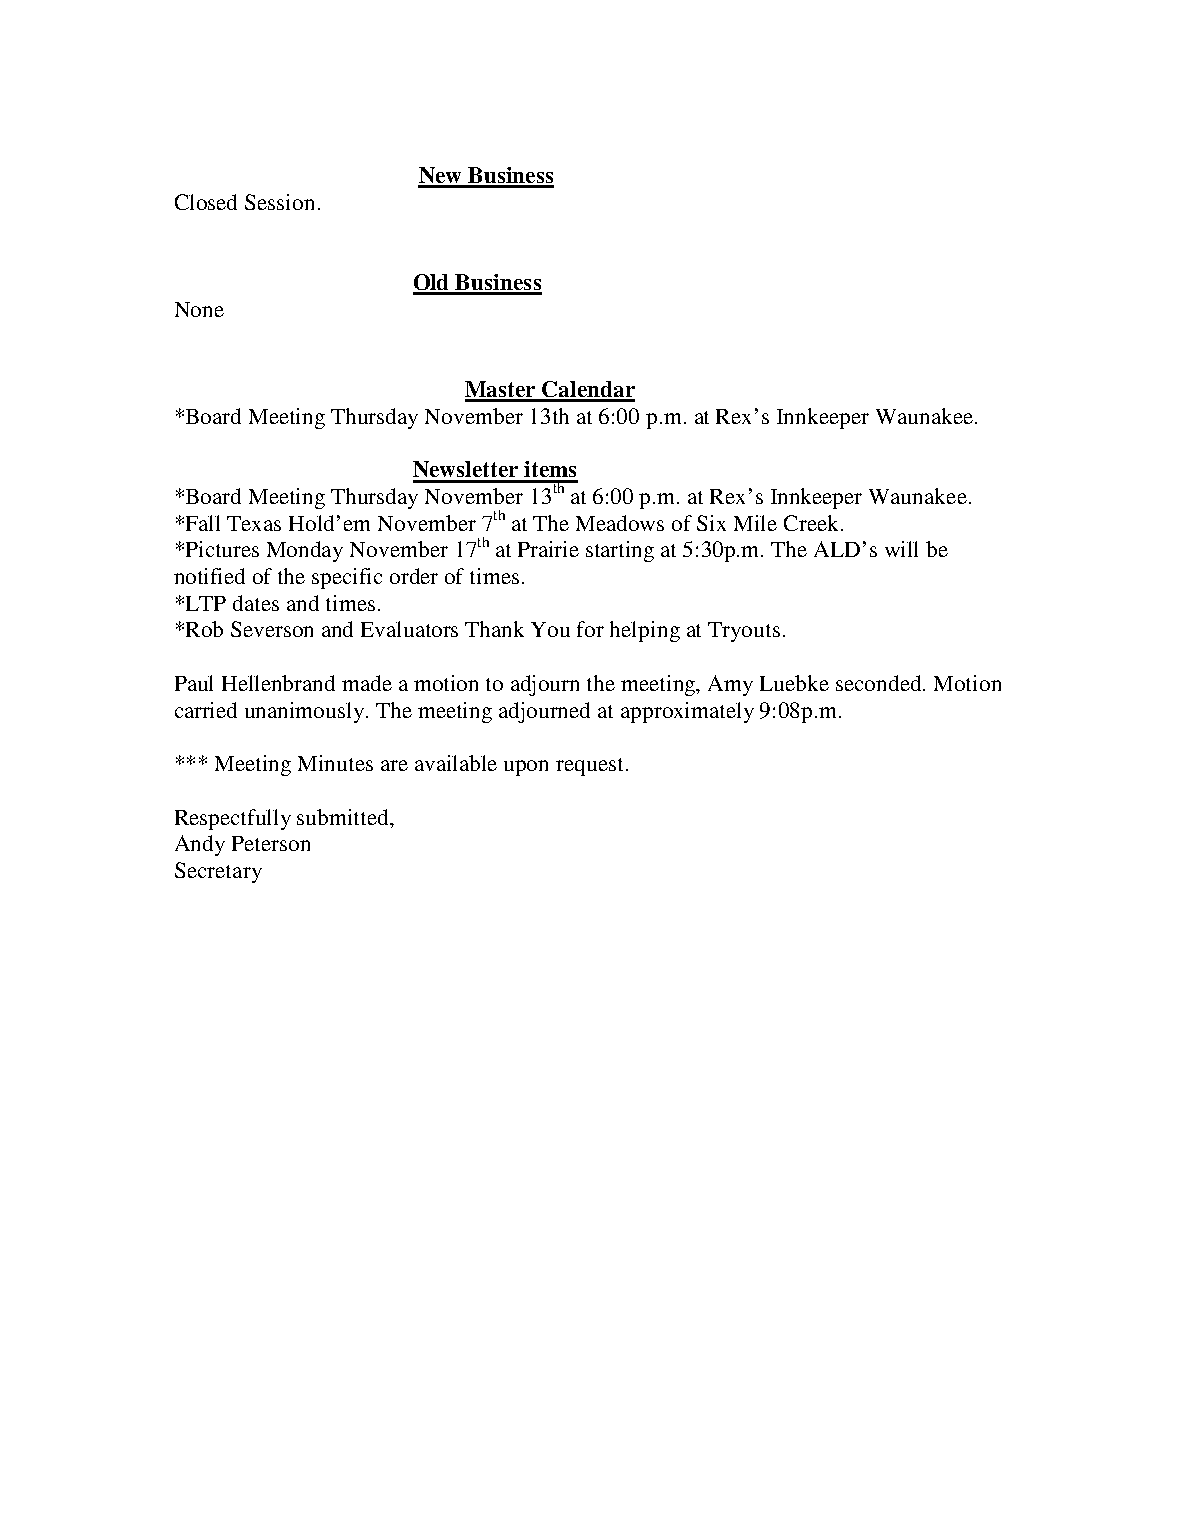 This document has height=1535, width=1186. Describe the element at coordinates (755, 523) in the document. I see `Mile` at that location.
